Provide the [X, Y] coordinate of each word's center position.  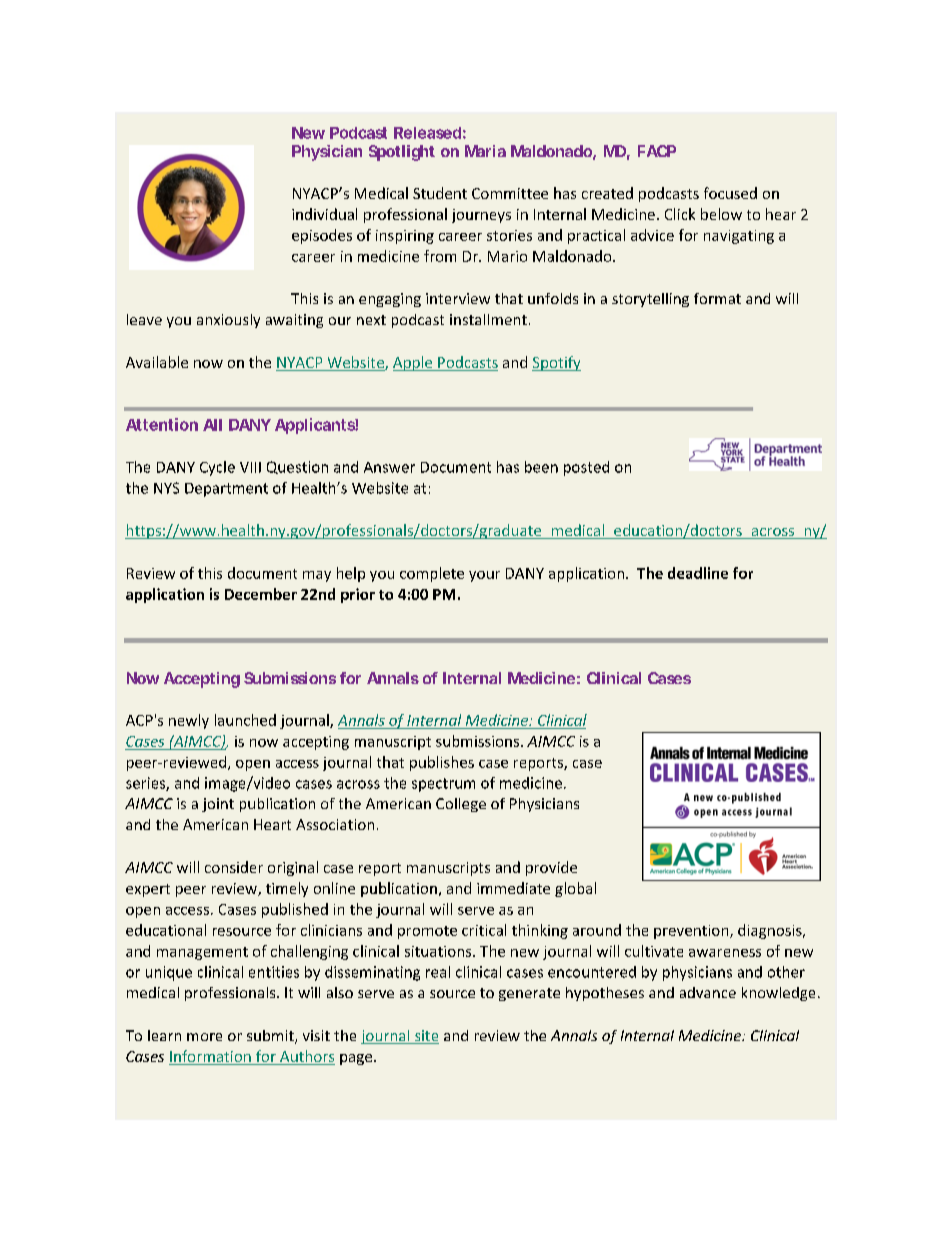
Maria [485, 151]
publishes [442, 763]
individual [324, 214]
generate [529, 994]
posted [586, 468]
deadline [698, 573]
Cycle [217, 468]
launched [245, 720]
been [541, 467]
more [204, 1037]
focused [730, 193]
